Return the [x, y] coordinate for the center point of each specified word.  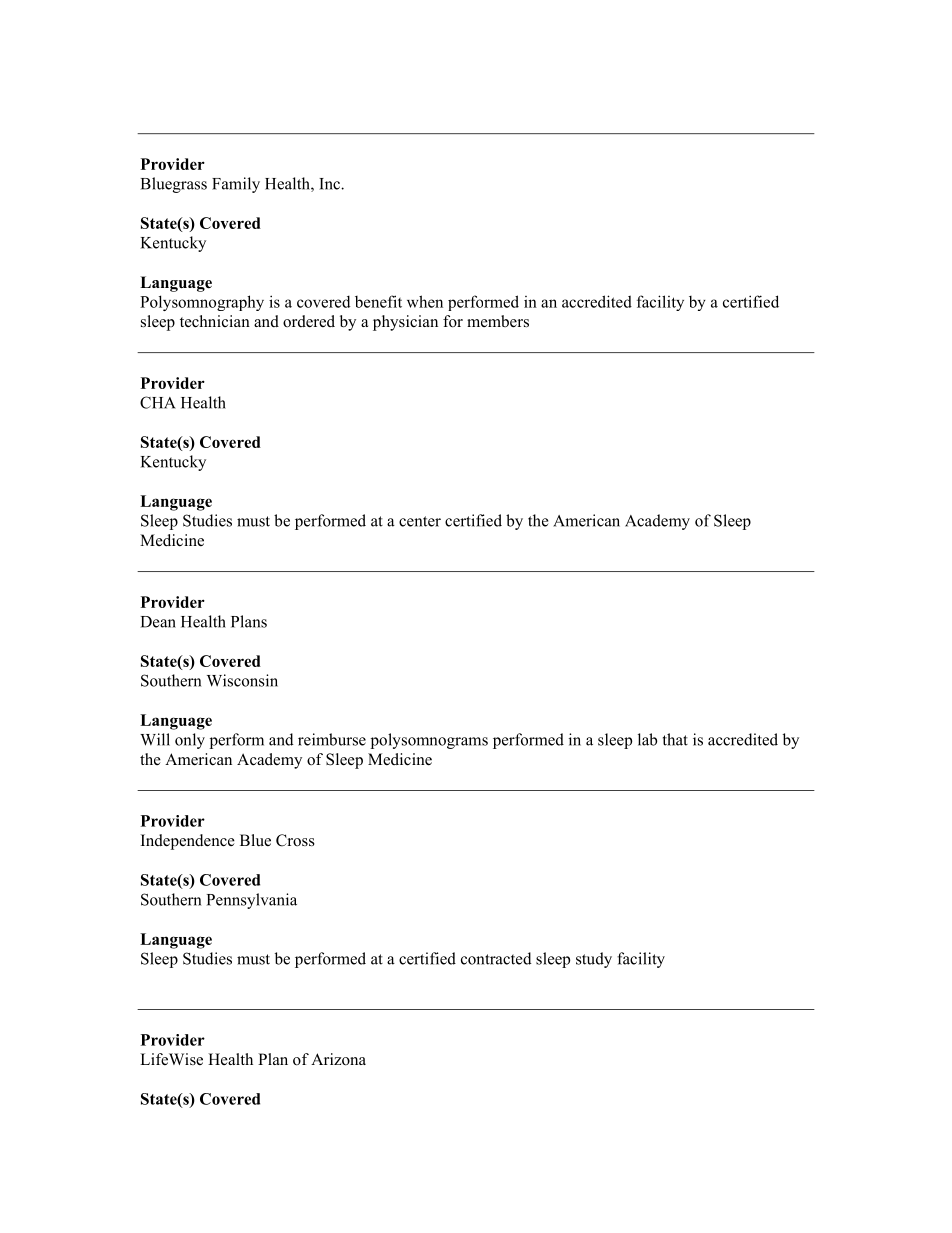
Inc [330, 184]
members [498, 321]
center [420, 521]
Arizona [338, 1059]
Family [236, 185]
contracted [496, 958]
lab [647, 739]
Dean [158, 622]
